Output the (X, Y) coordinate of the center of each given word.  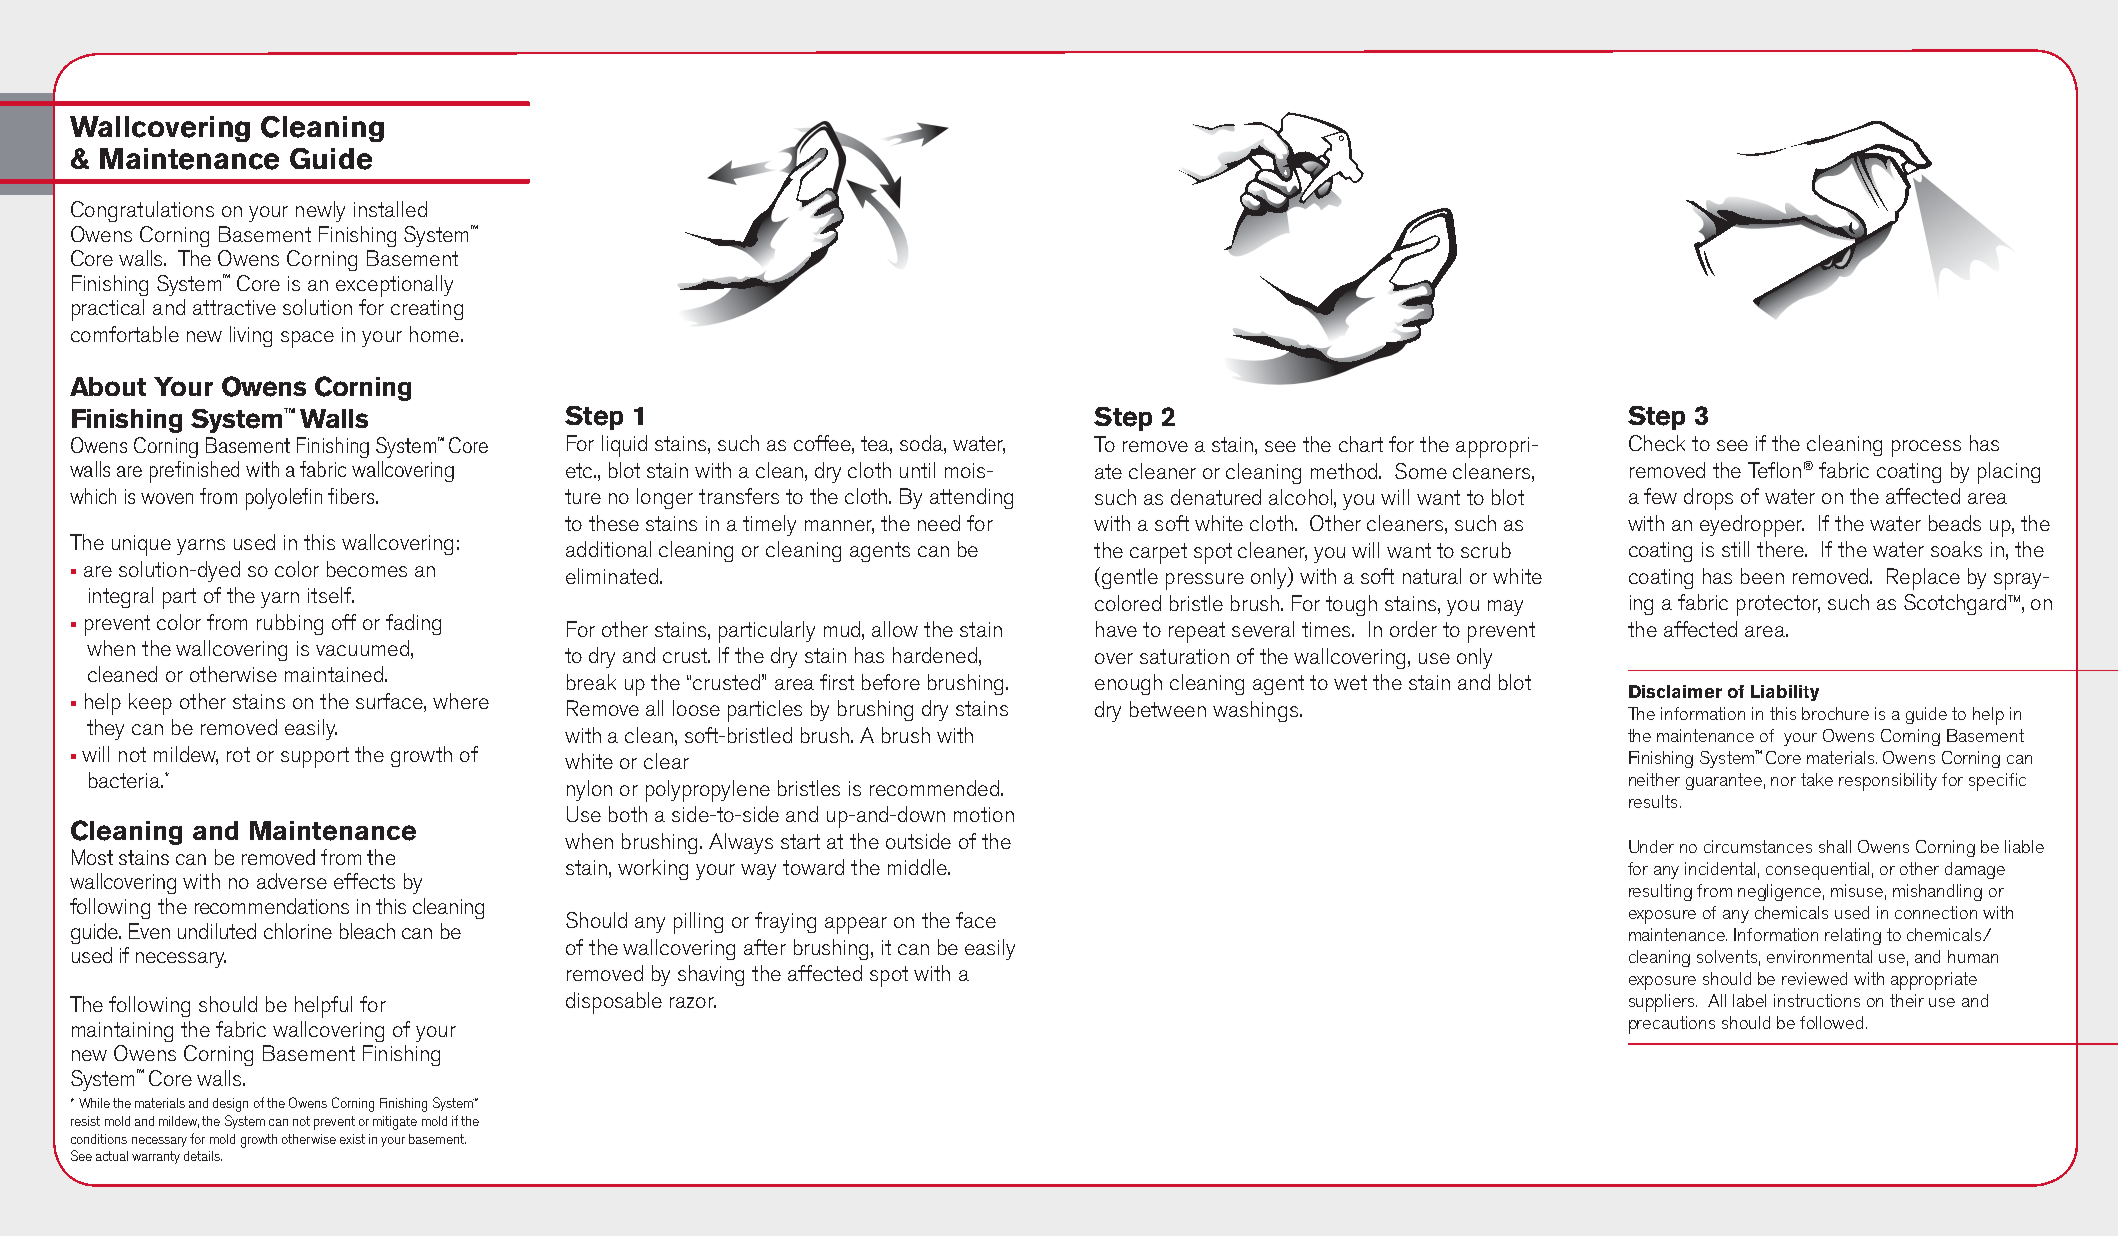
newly (320, 211)
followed (1831, 1022)
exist (352, 1139)
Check (1657, 443)
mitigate (395, 1123)
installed (390, 209)
